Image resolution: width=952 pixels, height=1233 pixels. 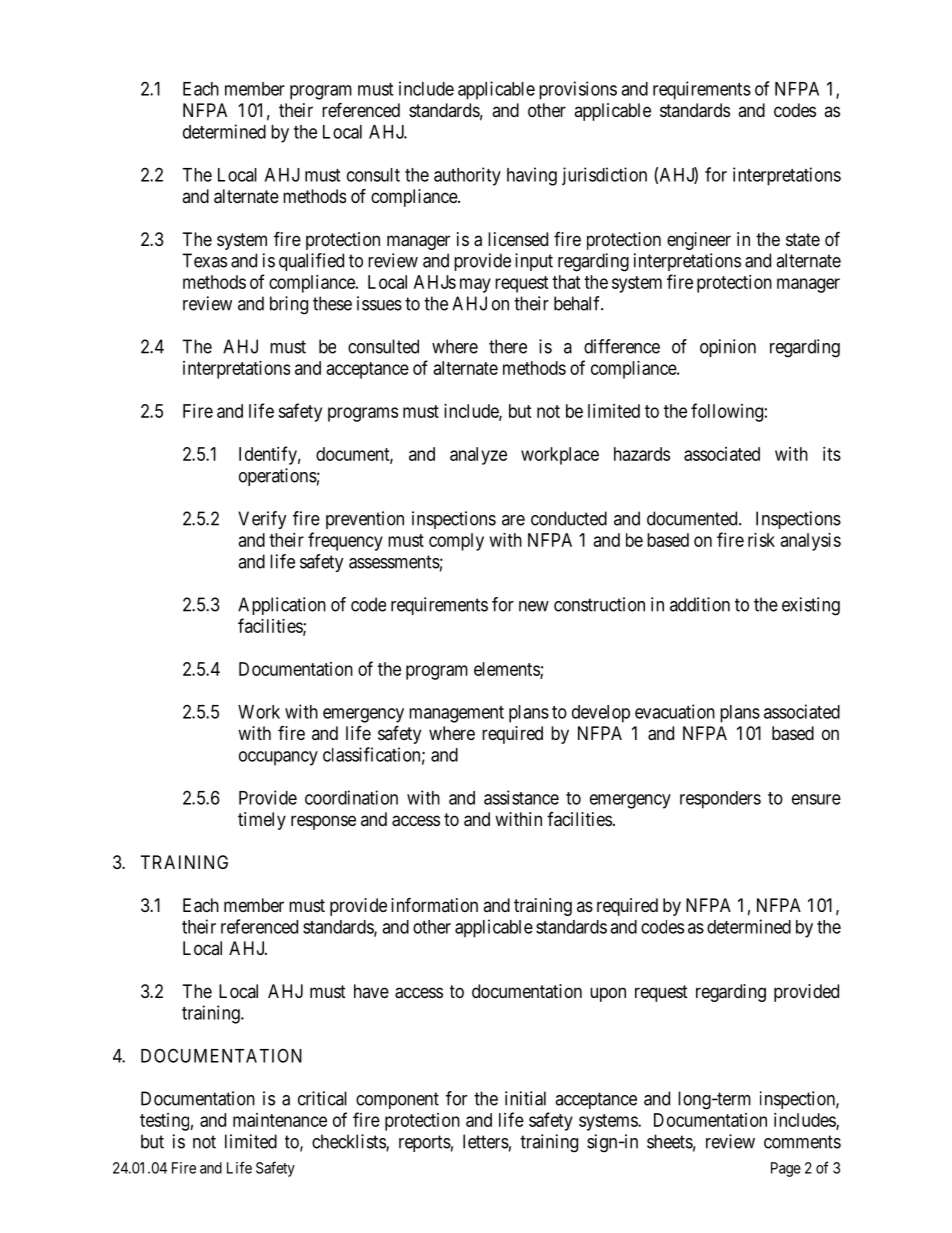 I want to click on qualified, so click(x=311, y=262).
